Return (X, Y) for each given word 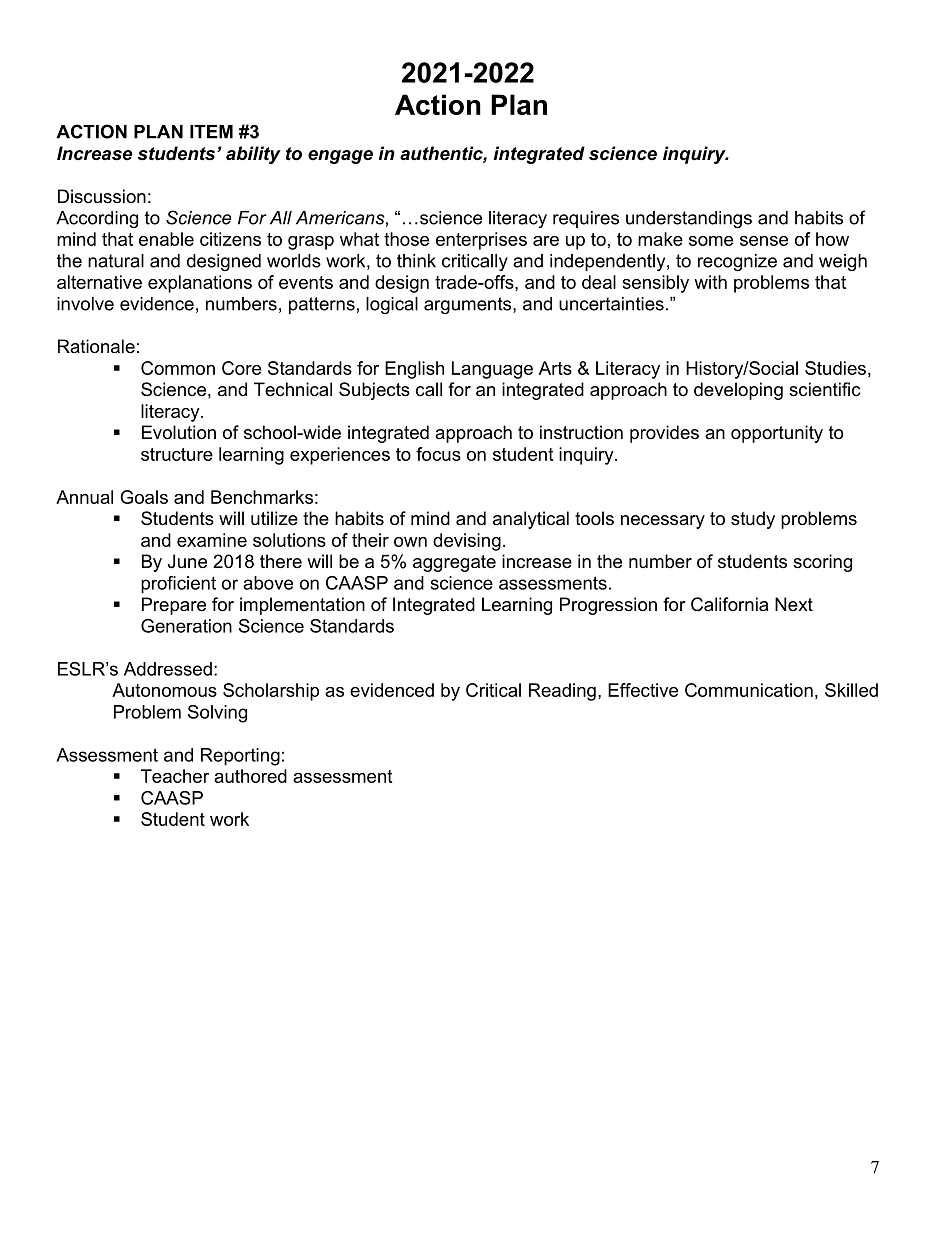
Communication (749, 690)
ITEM (211, 132)
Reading (562, 692)
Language (492, 370)
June (187, 561)
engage (340, 157)
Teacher (175, 776)
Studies (835, 368)
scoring (822, 563)
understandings (689, 219)
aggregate (454, 563)
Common (178, 368)
